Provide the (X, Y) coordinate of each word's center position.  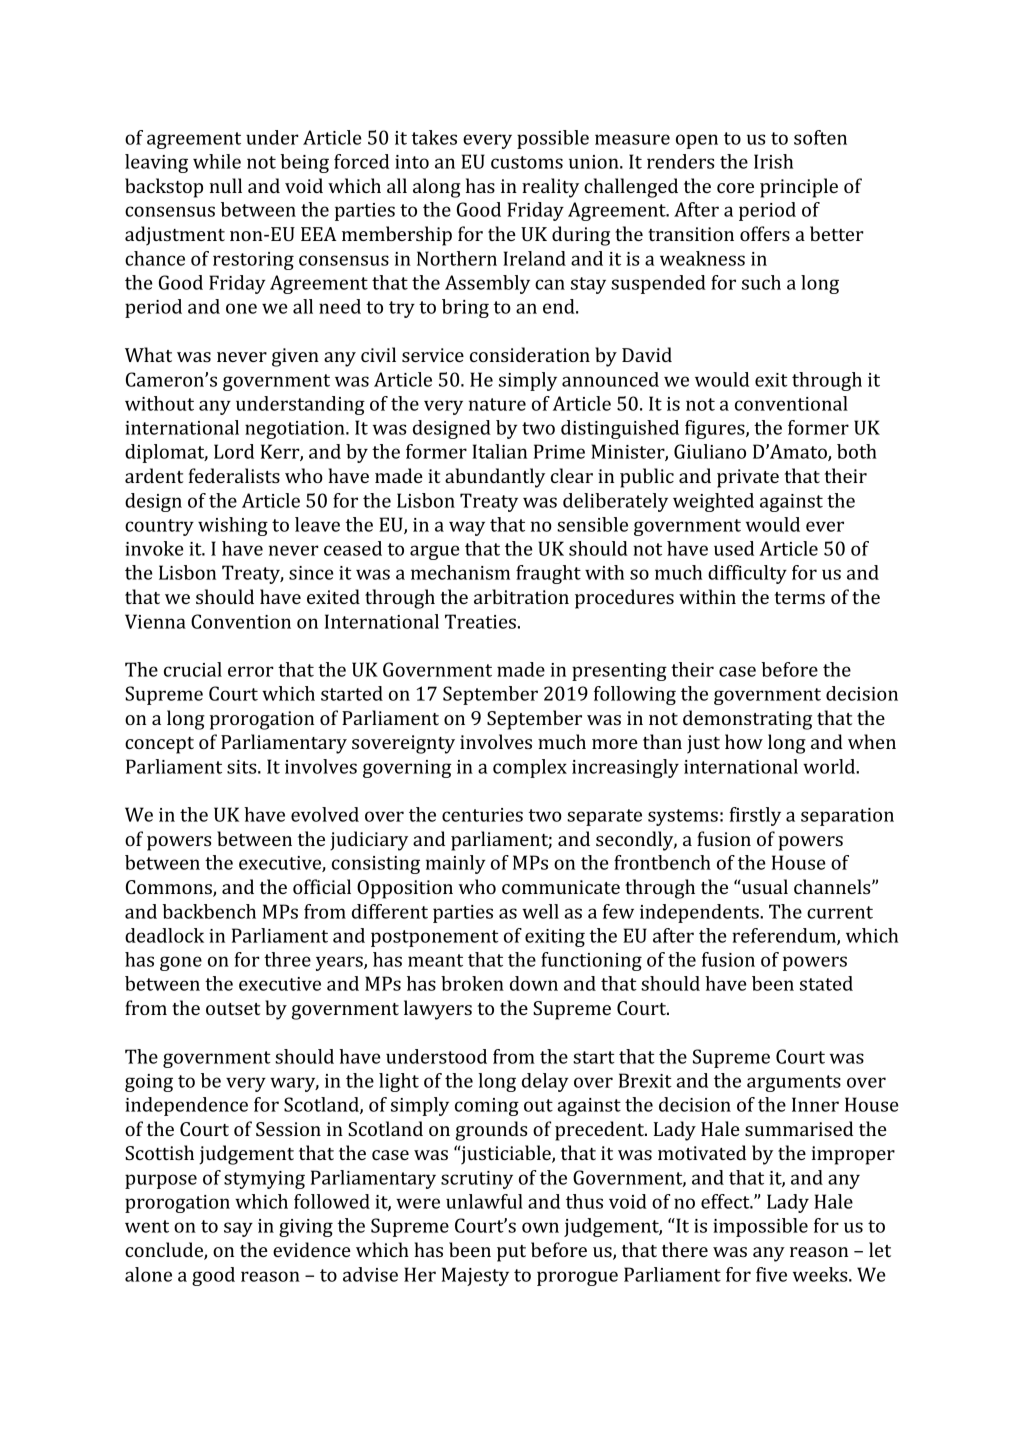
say (238, 1229)
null (225, 185)
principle (799, 188)
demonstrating (747, 720)
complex (530, 768)
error (251, 671)
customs (527, 162)
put (511, 1253)
